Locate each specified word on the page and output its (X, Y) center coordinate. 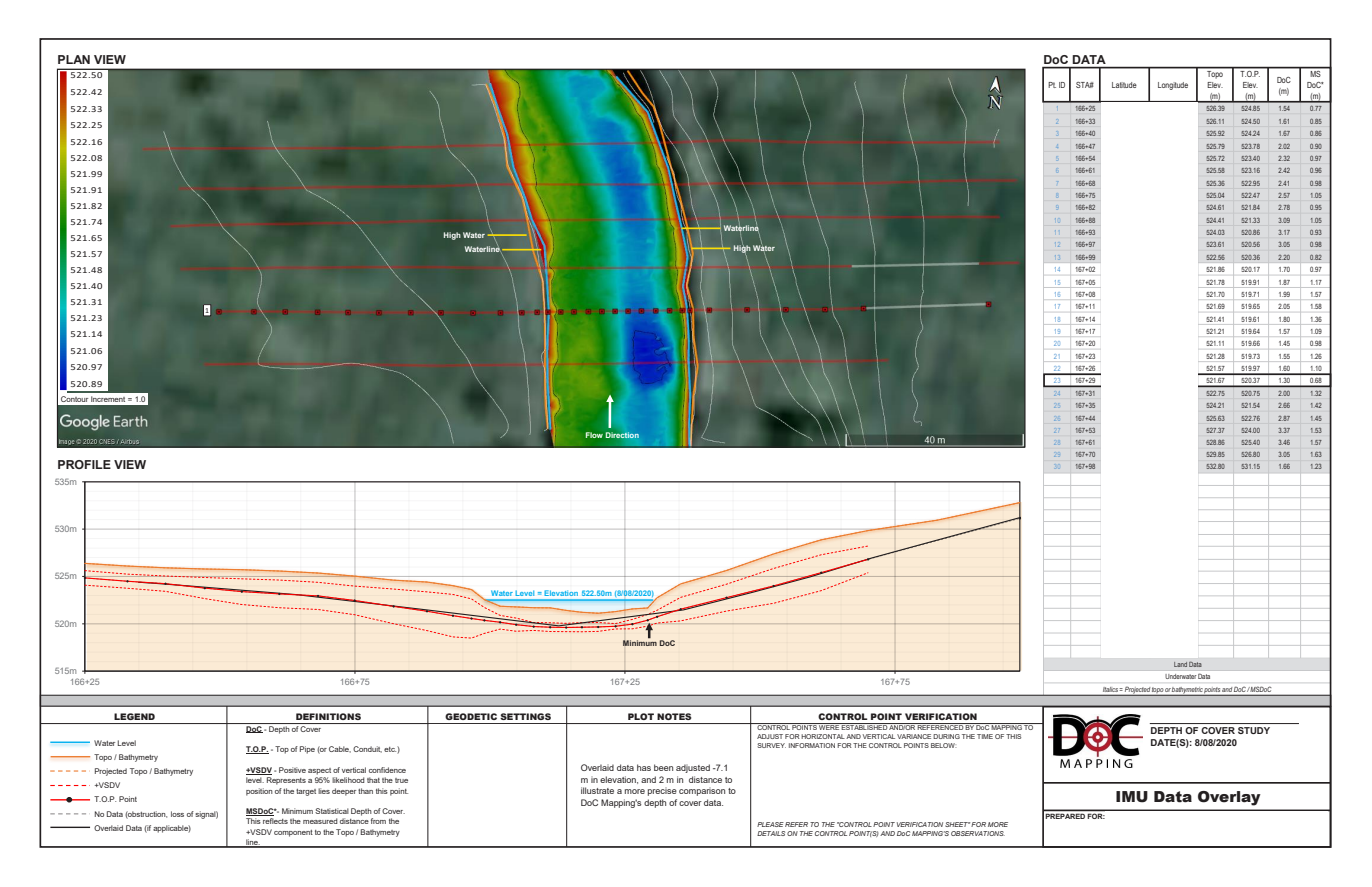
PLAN (74, 59)
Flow (594, 435)
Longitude (1173, 86)
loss (177, 814)
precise (662, 791)
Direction (622, 435)
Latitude (1124, 85)
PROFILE (84, 464)
